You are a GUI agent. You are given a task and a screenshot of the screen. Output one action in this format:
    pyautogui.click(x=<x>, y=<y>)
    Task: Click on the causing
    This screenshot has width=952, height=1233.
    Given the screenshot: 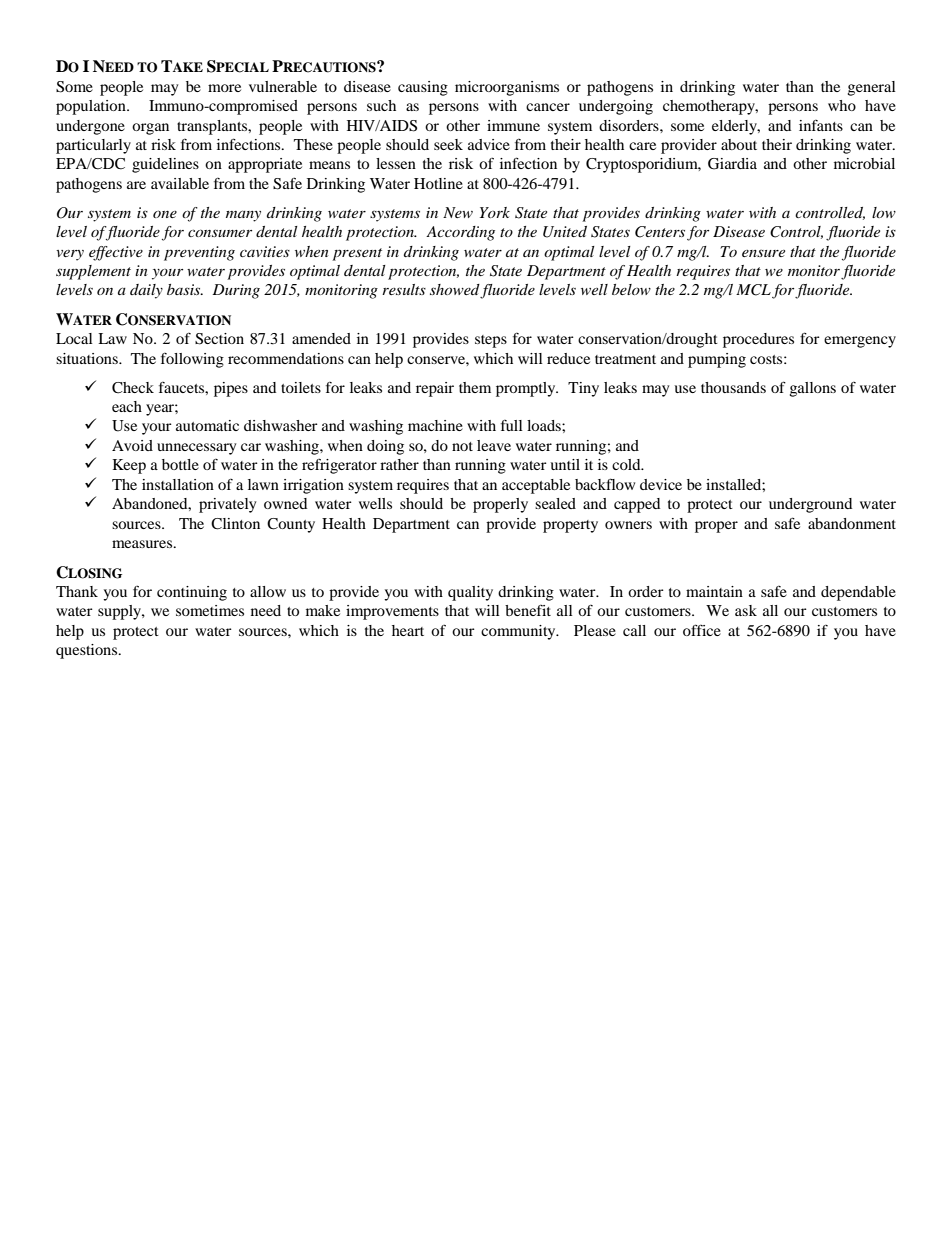 What is the action you would take?
    pyautogui.click(x=423, y=88)
